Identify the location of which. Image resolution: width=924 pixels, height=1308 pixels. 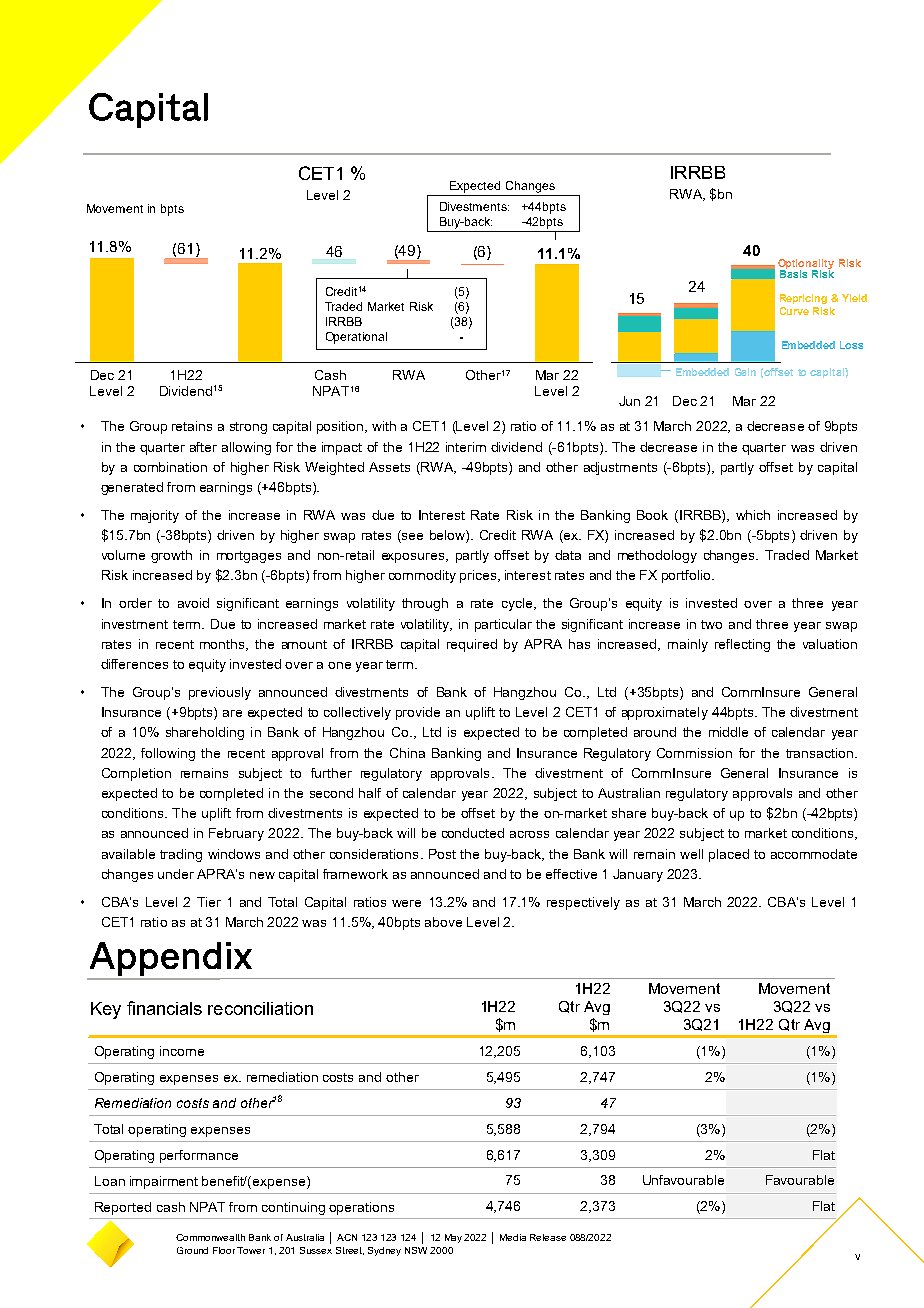
(753, 515).
